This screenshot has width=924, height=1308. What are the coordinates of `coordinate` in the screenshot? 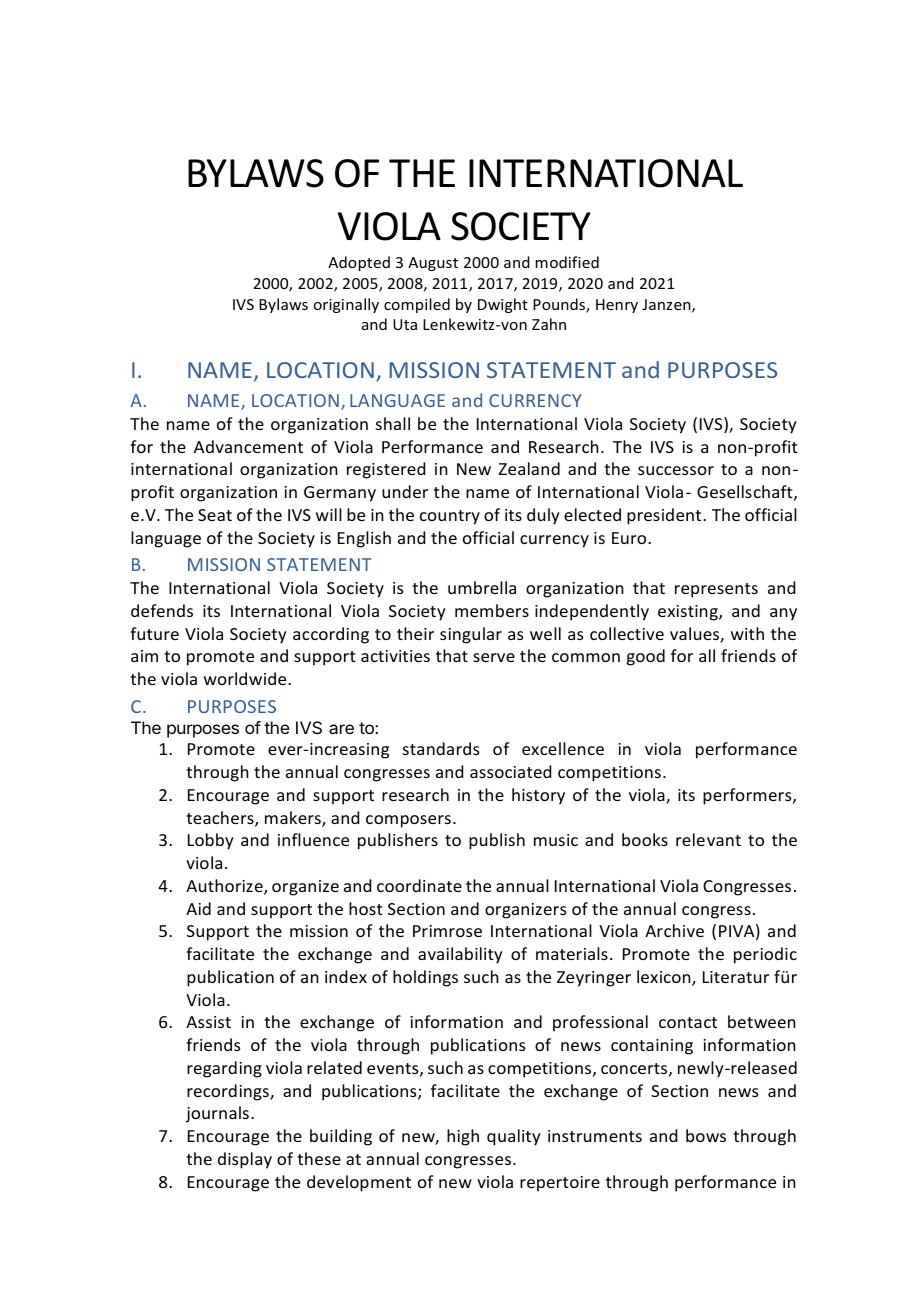 It's located at (419, 885).
